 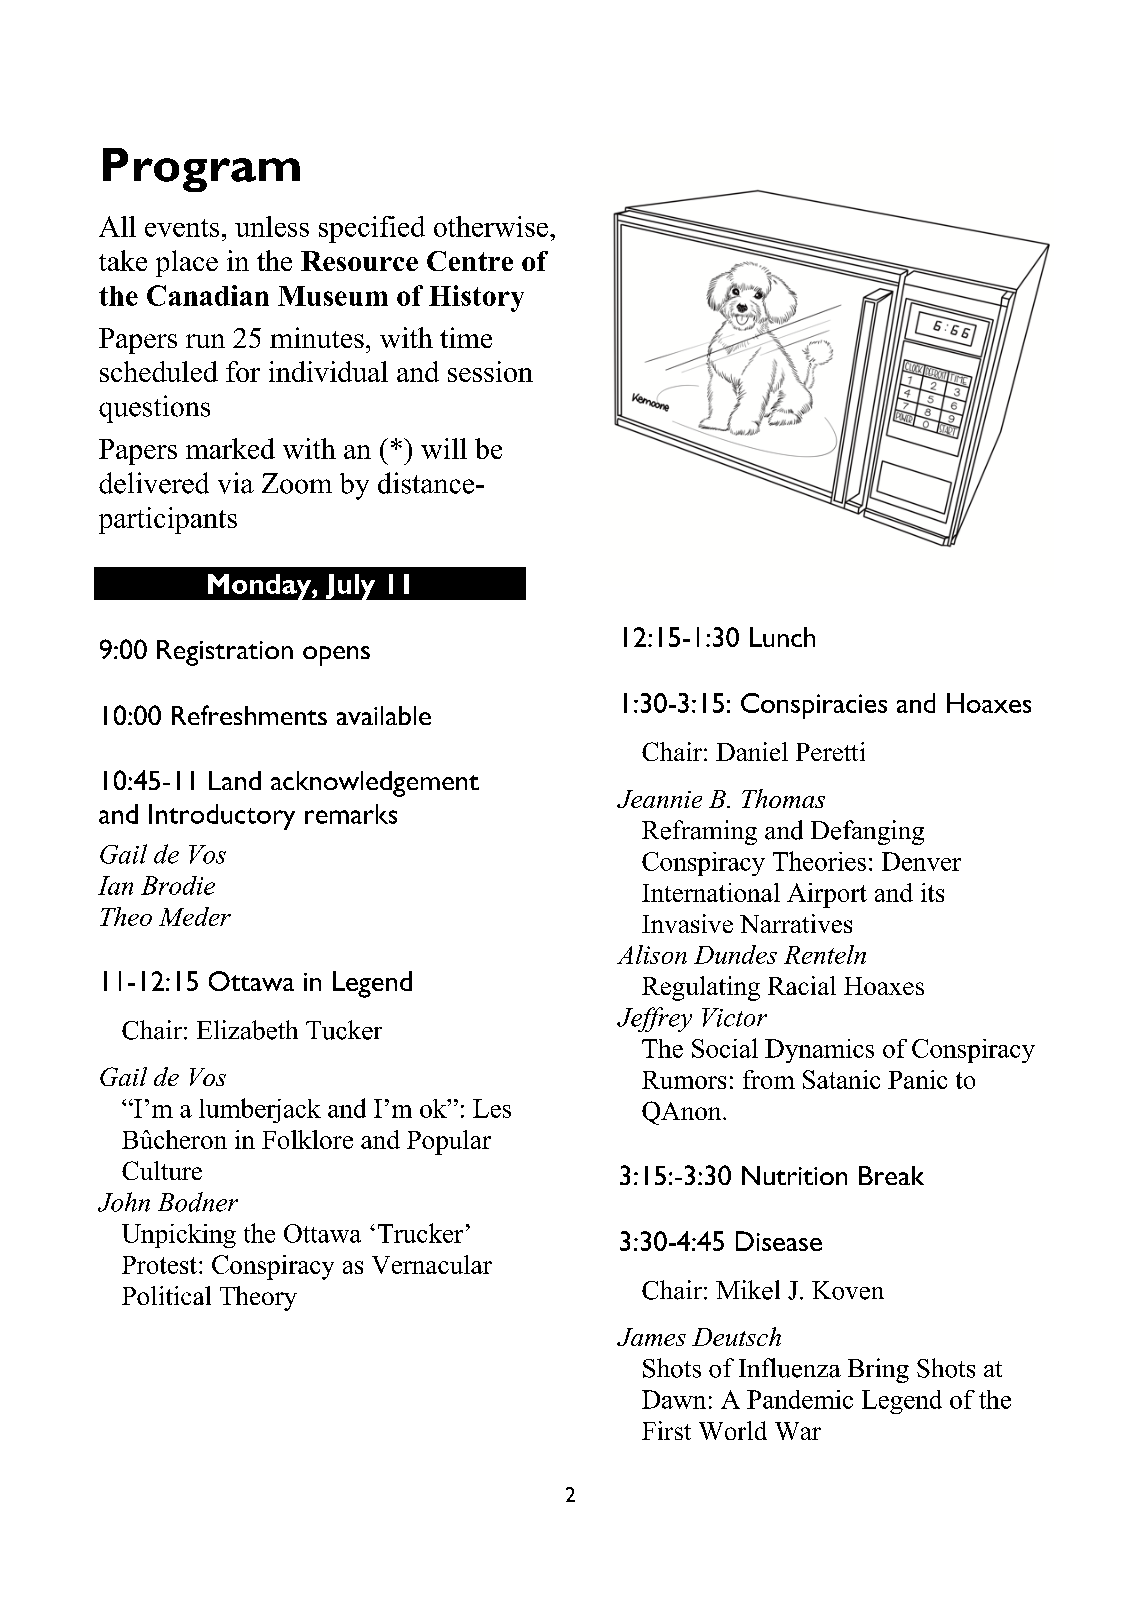 What do you see at coordinates (166, 1295) in the document?
I see `Political` at bounding box center [166, 1295].
